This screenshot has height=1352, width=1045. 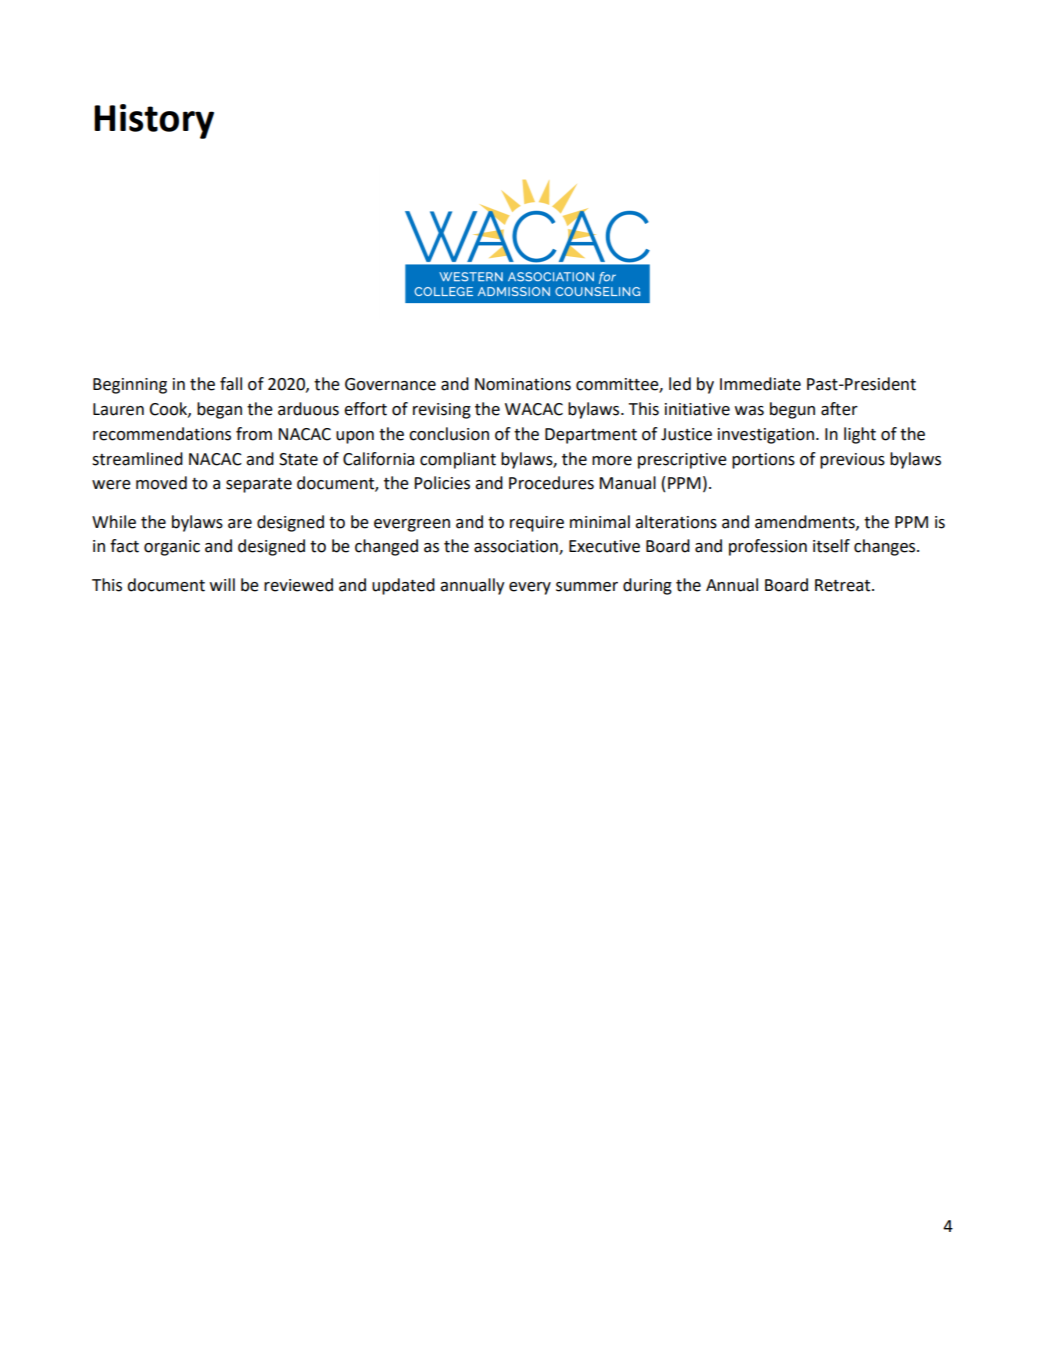 What do you see at coordinates (680, 384) in the screenshot?
I see `led` at bounding box center [680, 384].
